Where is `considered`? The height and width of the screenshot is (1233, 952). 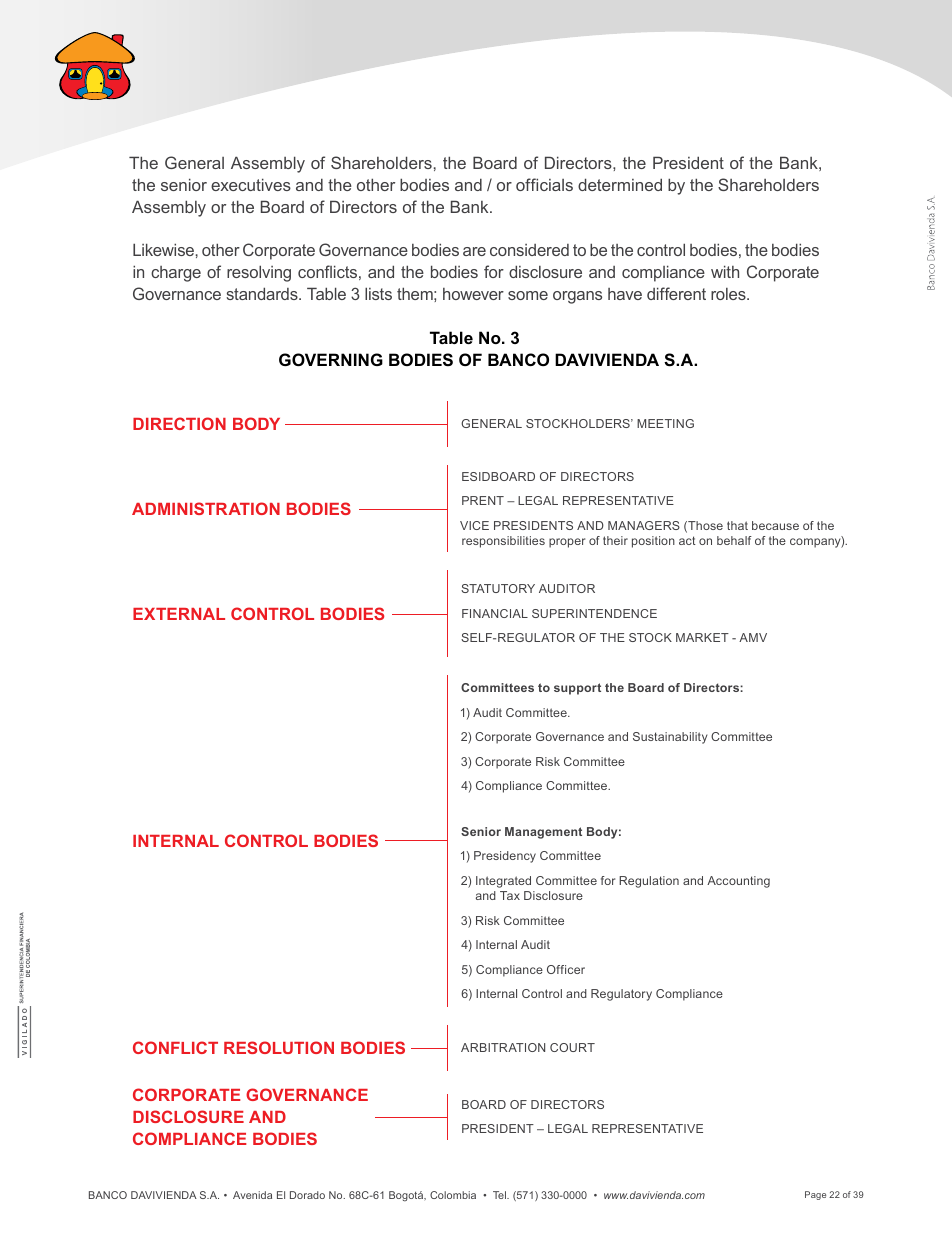 considered is located at coordinates (529, 250).
